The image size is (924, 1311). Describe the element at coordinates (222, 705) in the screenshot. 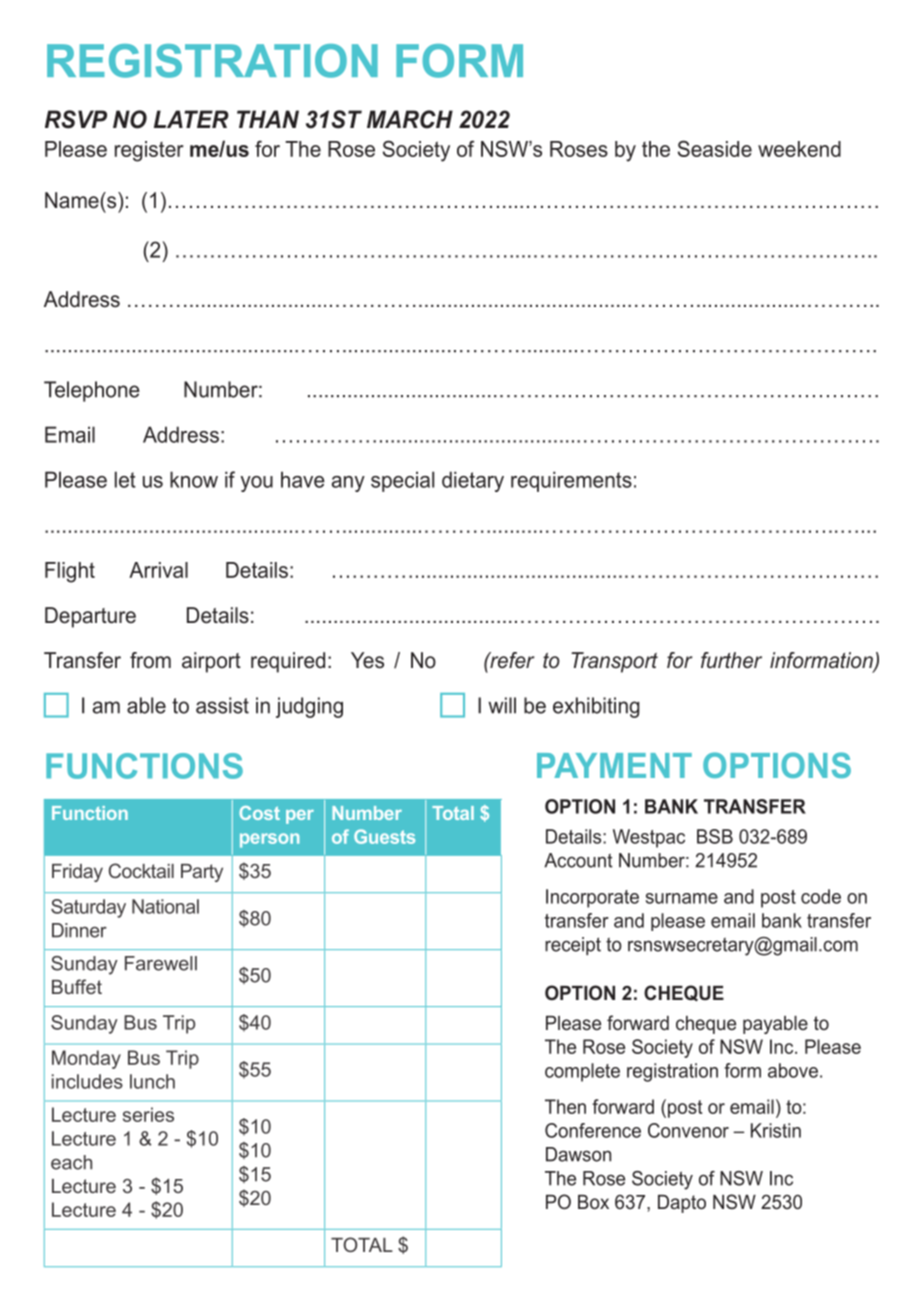

I see `assist` at that location.
